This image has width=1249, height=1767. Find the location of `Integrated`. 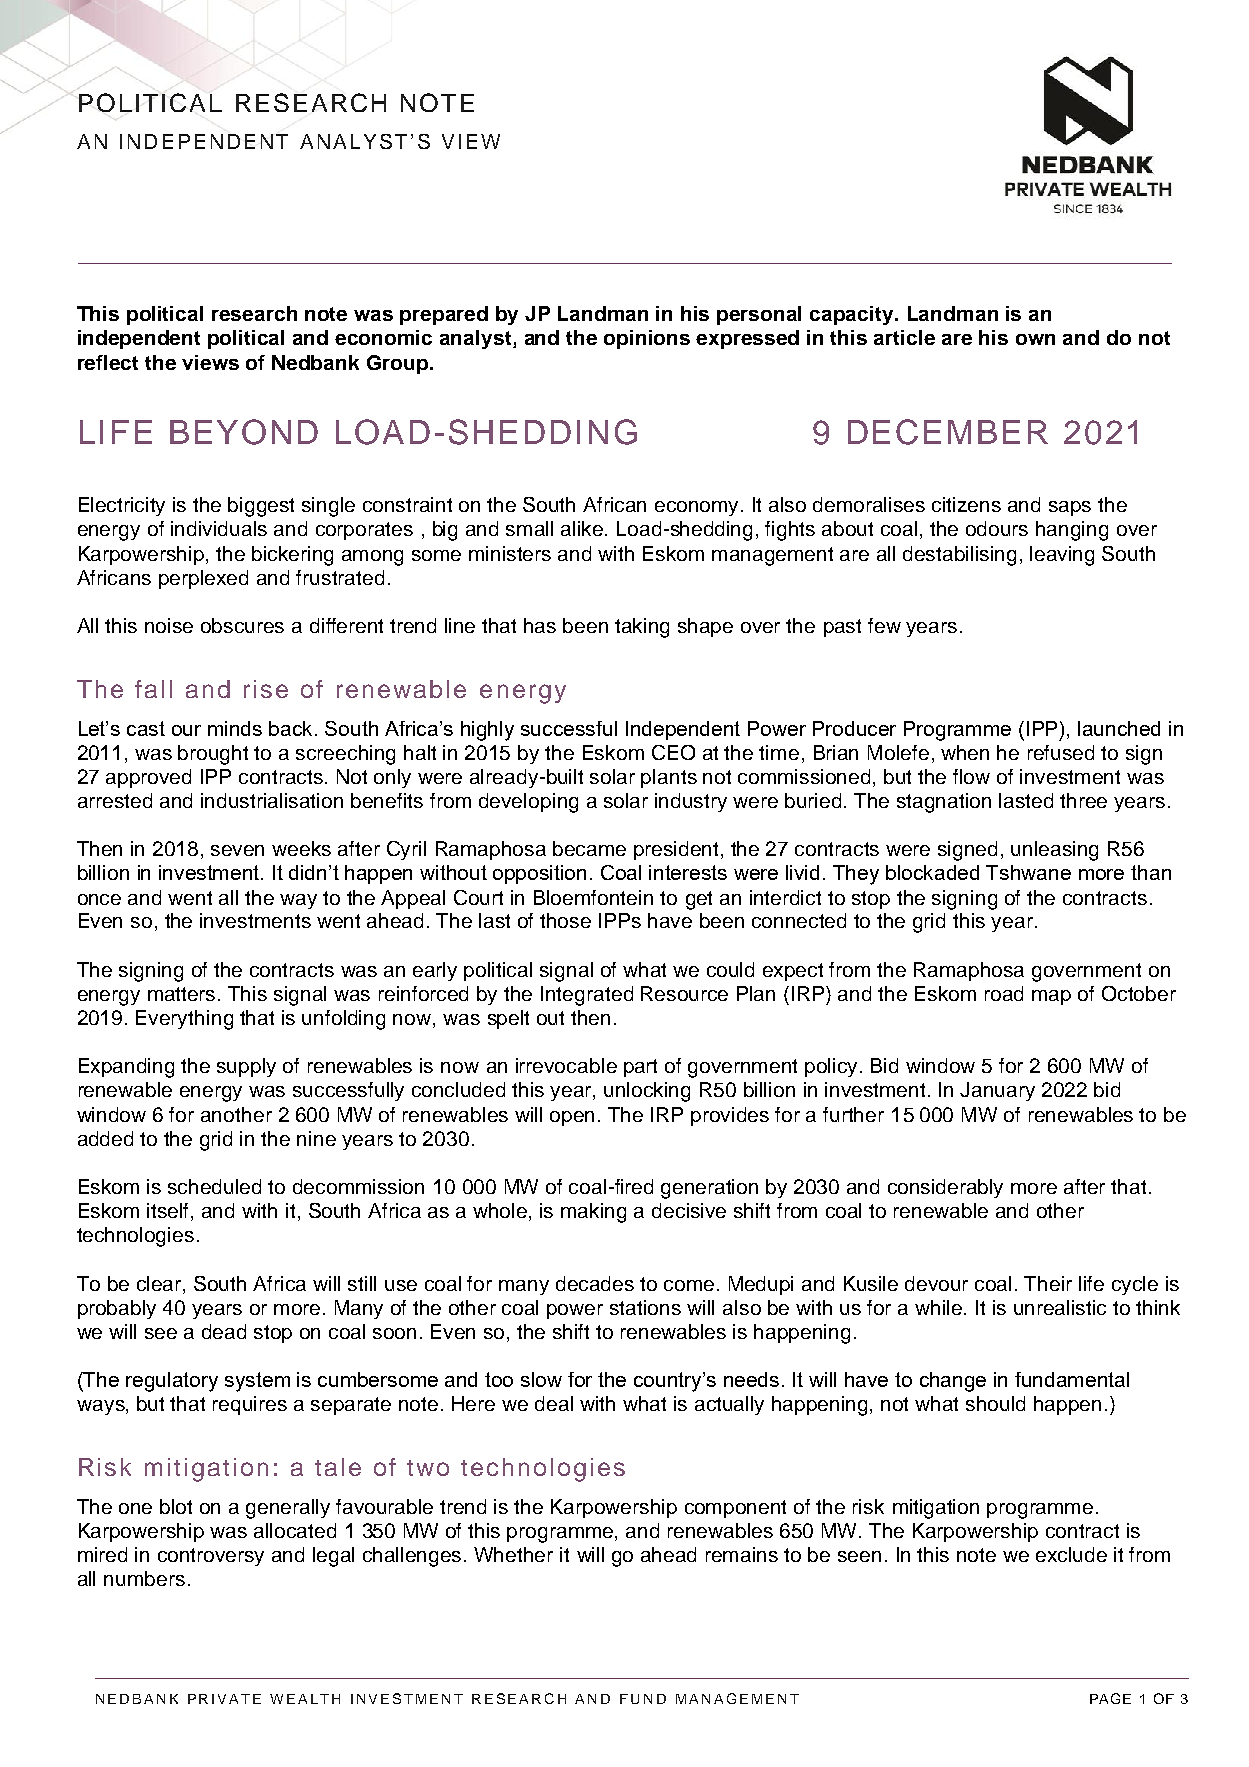

Integrated is located at coordinates (587, 996).
